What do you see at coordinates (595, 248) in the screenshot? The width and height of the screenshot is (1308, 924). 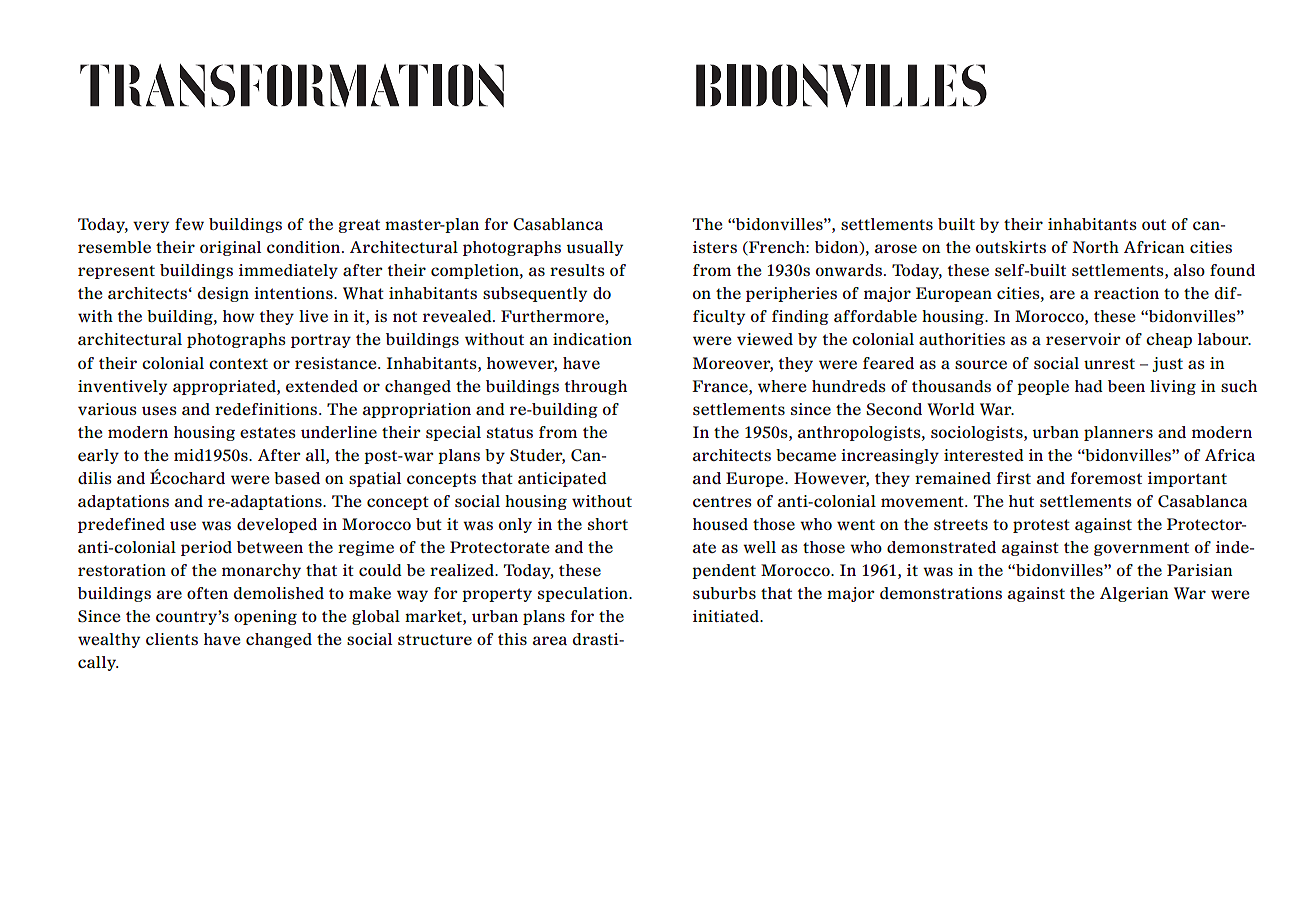 I see `usually` at bounding box center [595, 248].
